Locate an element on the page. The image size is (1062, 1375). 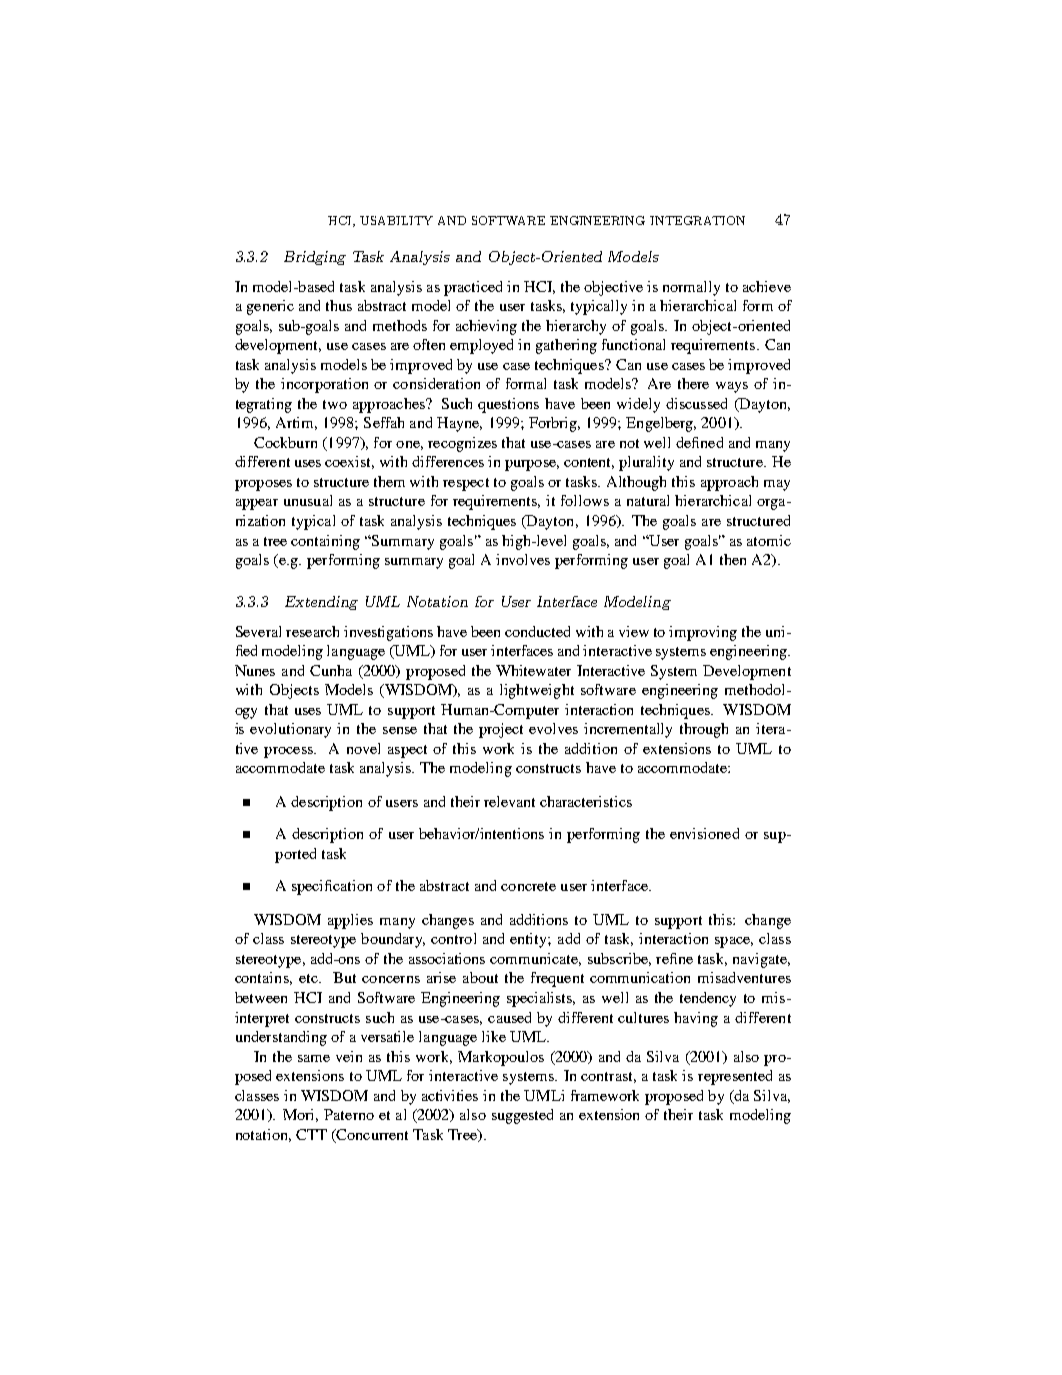
suggested is located at coordinates (522, 1116).
